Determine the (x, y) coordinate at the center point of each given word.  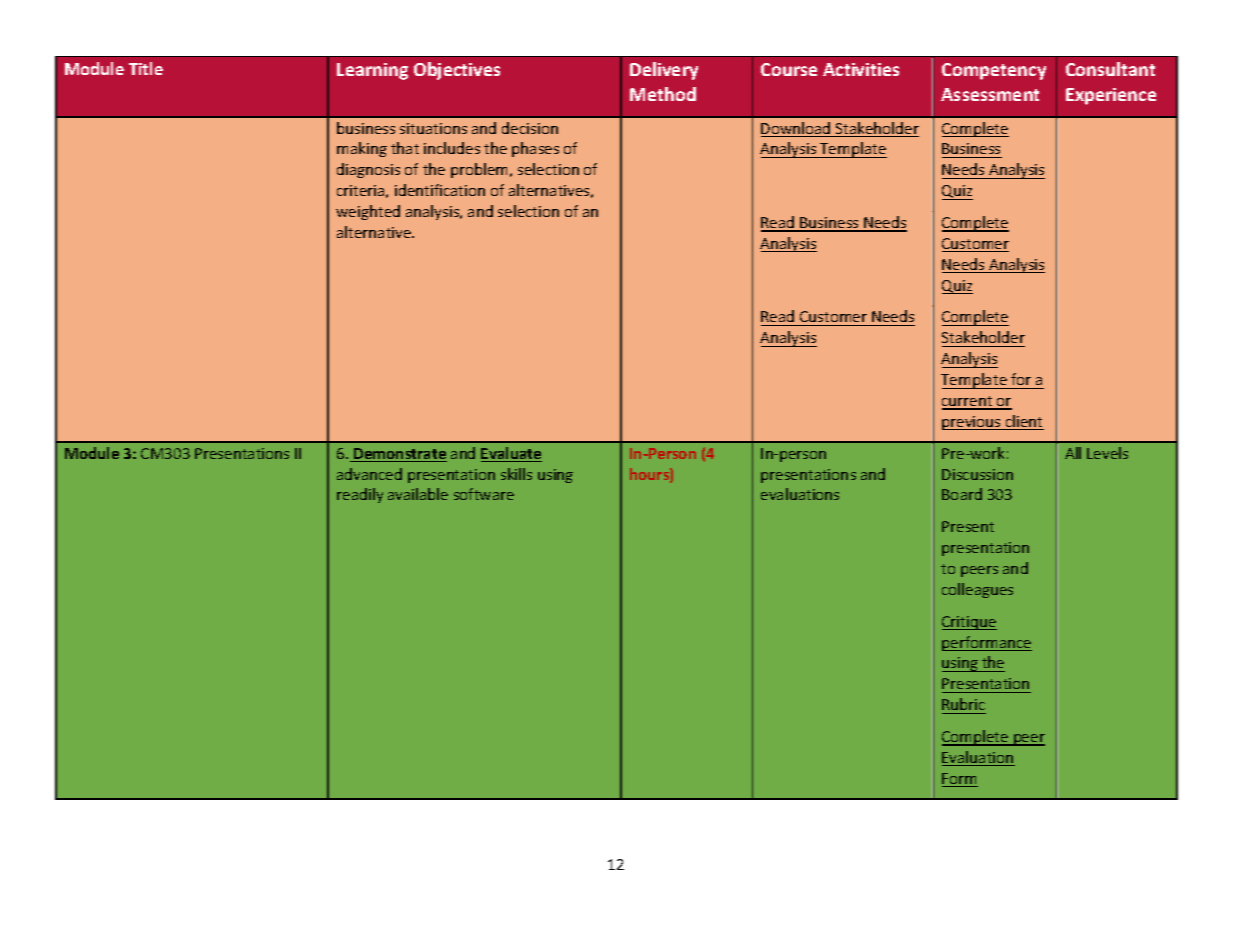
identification (440, 190)
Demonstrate (399, 455)
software (484, 494)
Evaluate (511, 454)
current (968, 402)
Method (663, 94)
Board (962, 494)
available (418, 494)
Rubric (963, 704)
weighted (368, 212)
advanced (369, 474)
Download (797, 129)
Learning (372, 71)
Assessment (990, 94)
